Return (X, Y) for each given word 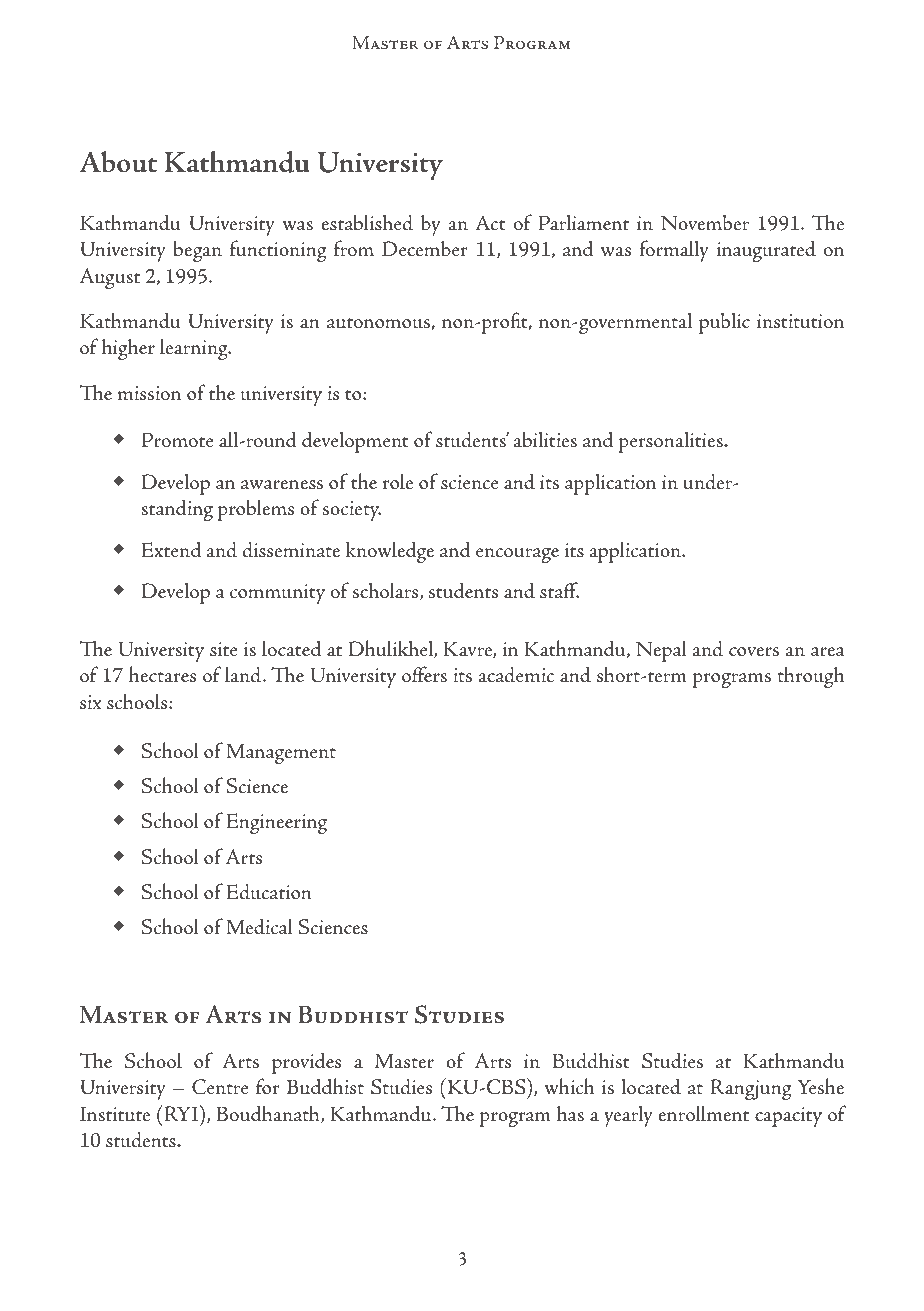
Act (490, 222)
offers (424, 674)
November (705, 223)
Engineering (277, 823)
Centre (220, 1087)
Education (269, 891)
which (569, 1086)
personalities (671, 442)
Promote (178, 439)
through (810, 677)
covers (754, 651)
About (118, 161)
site (224, 649)
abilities (545, 439)
